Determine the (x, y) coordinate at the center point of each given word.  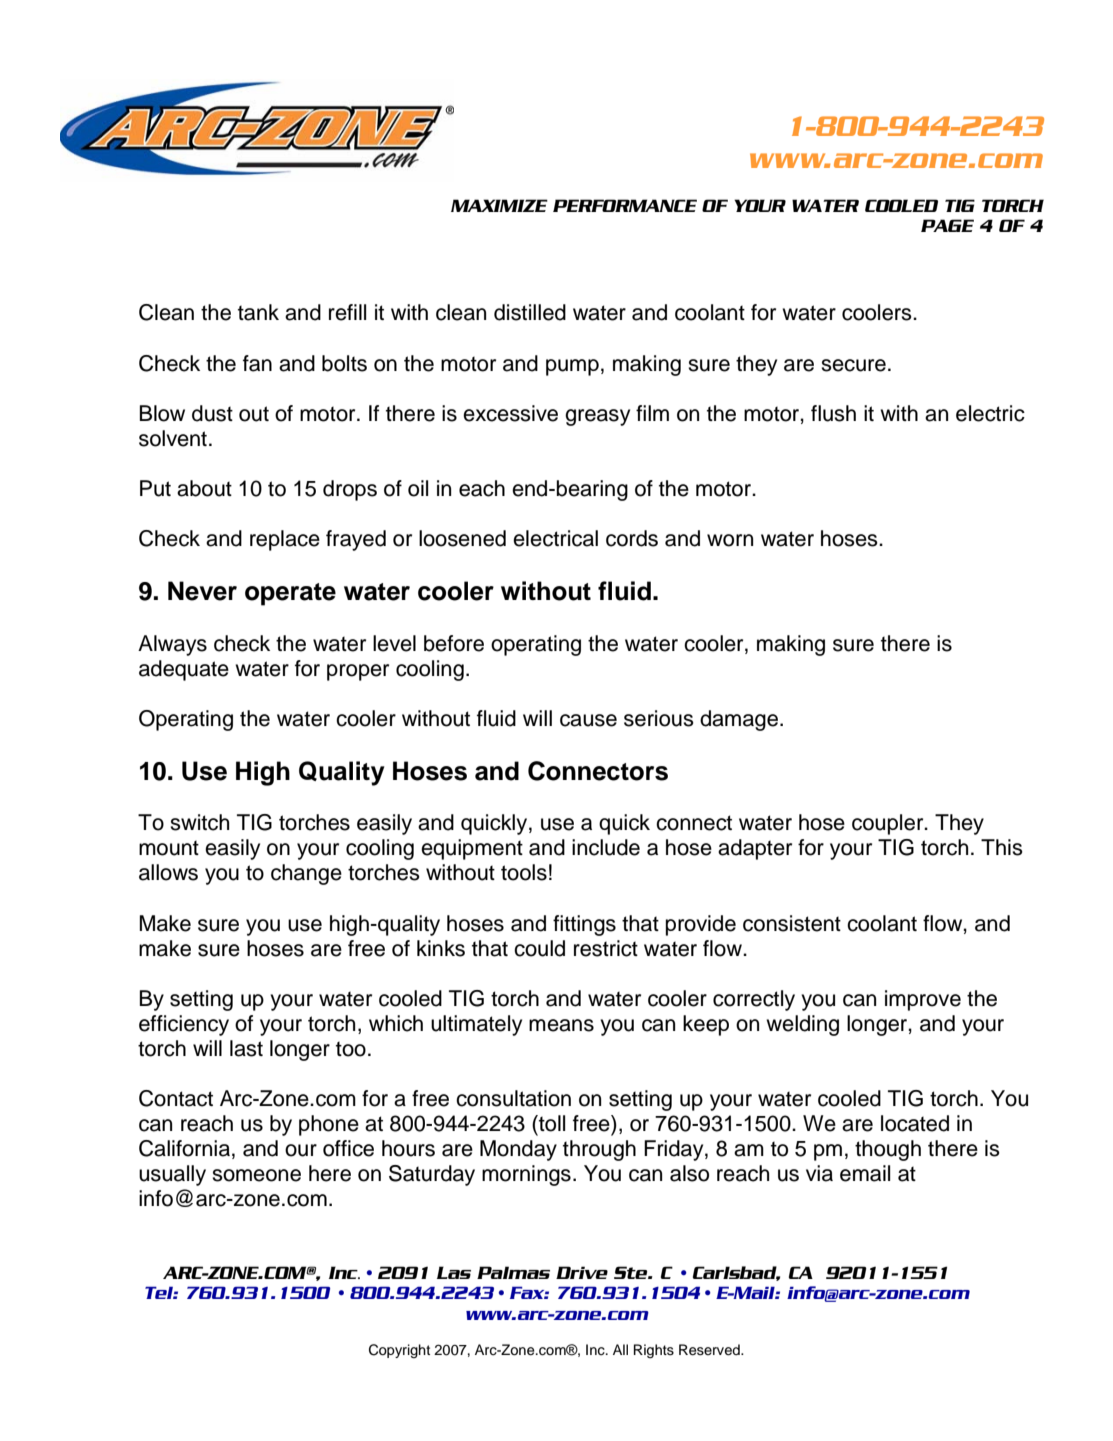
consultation (513, 1098)
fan (257, 363)
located (915, 1123)
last (246, 1048)
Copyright (399, 1351)
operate (290, 594)
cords (632, 538)
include (606, 847)
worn (730, 540)
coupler (889, 824)
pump (572, 367)
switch (199, 822)
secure (853, 365)
